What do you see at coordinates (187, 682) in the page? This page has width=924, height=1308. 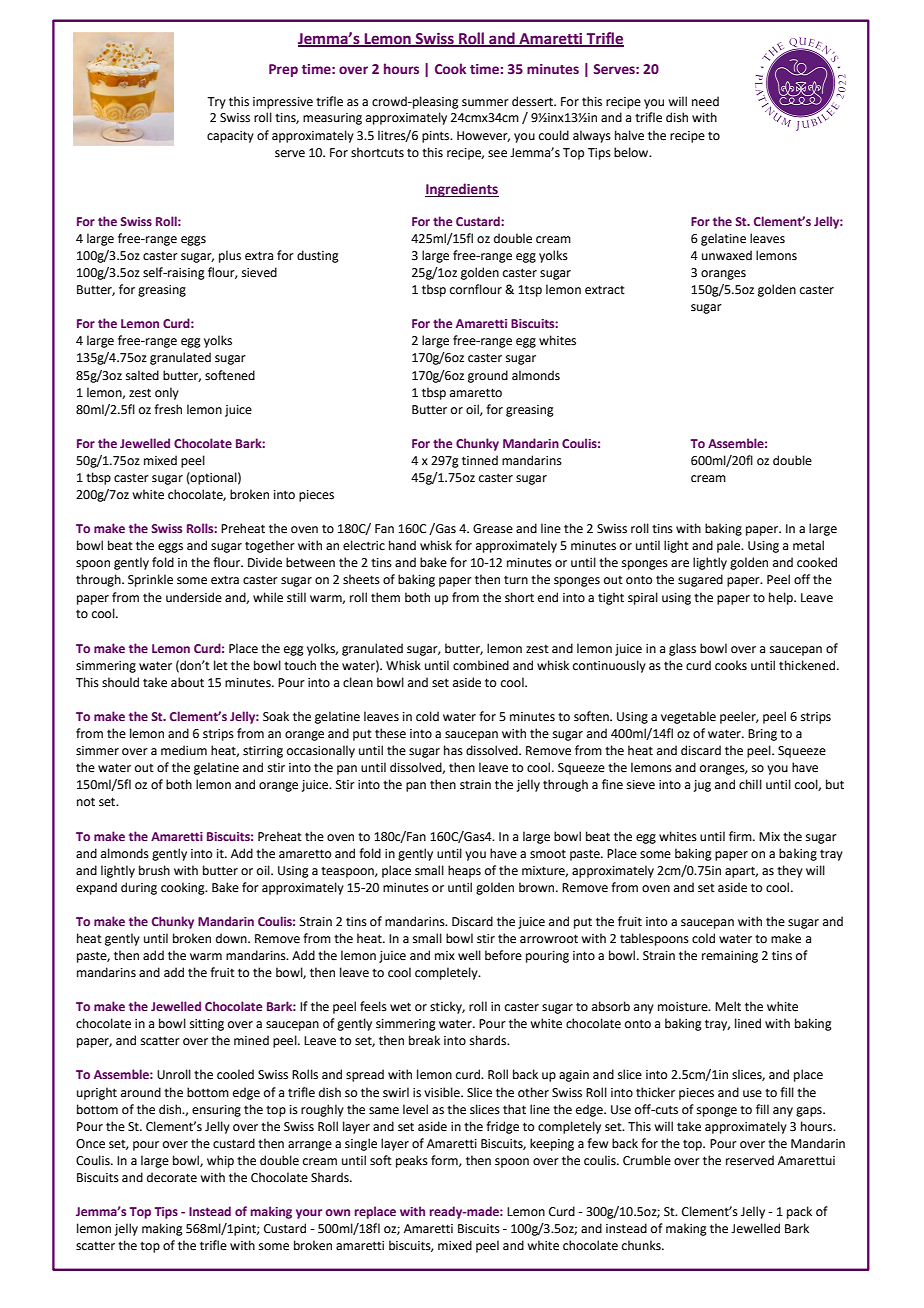 I see `about` at bounding box center [187, 682].
